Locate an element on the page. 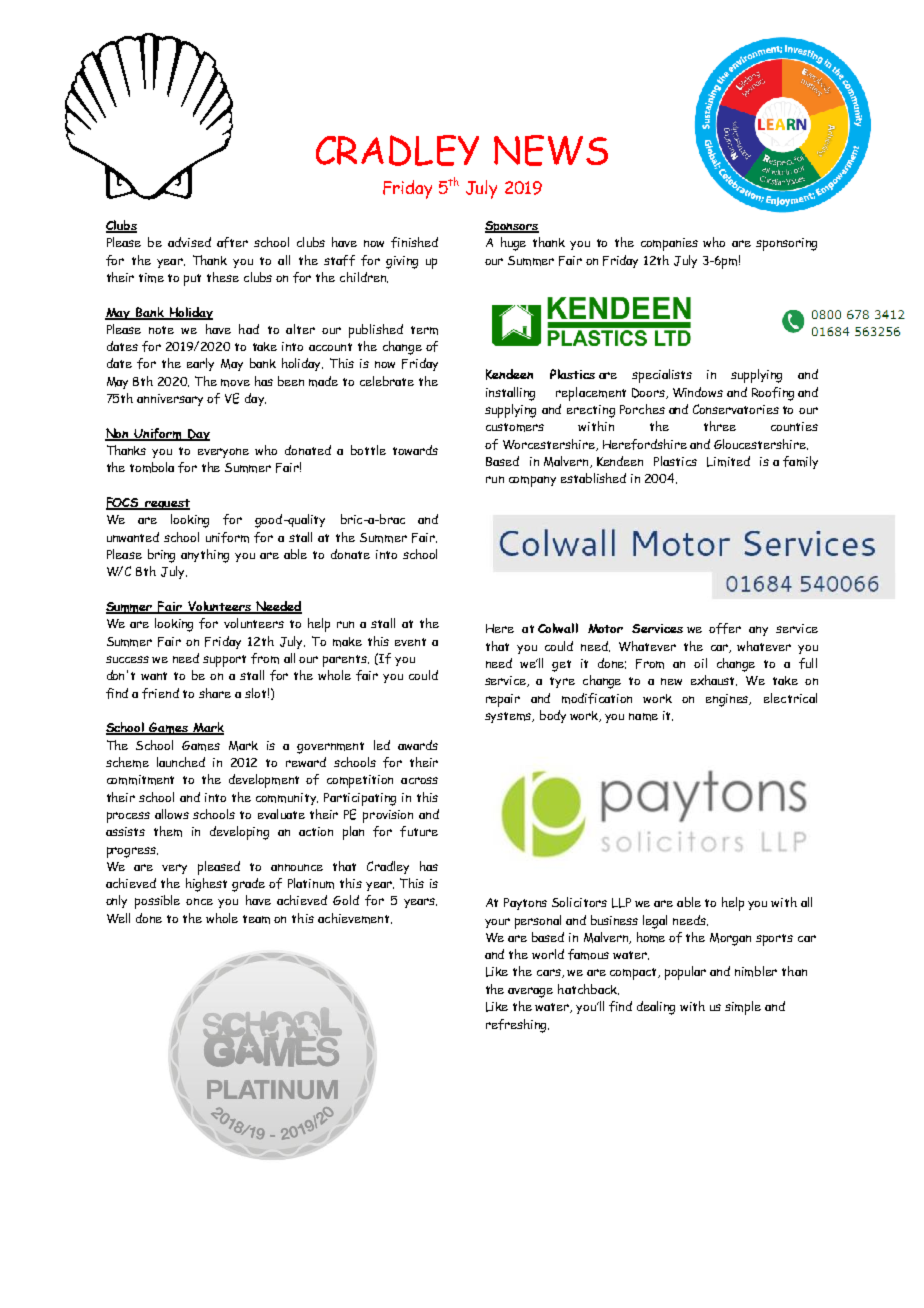 The image size is (924, 1308). early is located at coordinates (200, 364).
